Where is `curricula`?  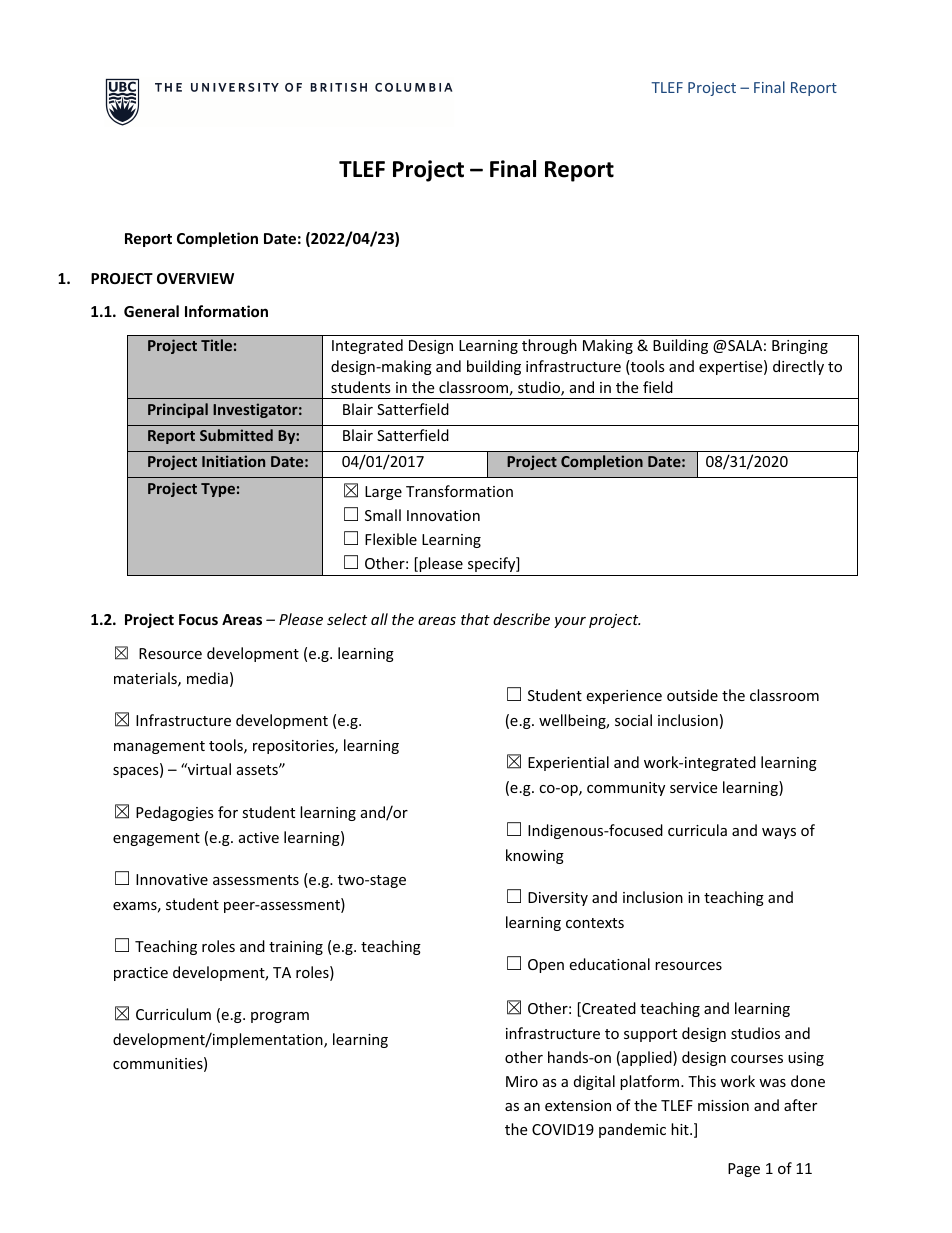
curricula is located at coordinates (697, 830).
